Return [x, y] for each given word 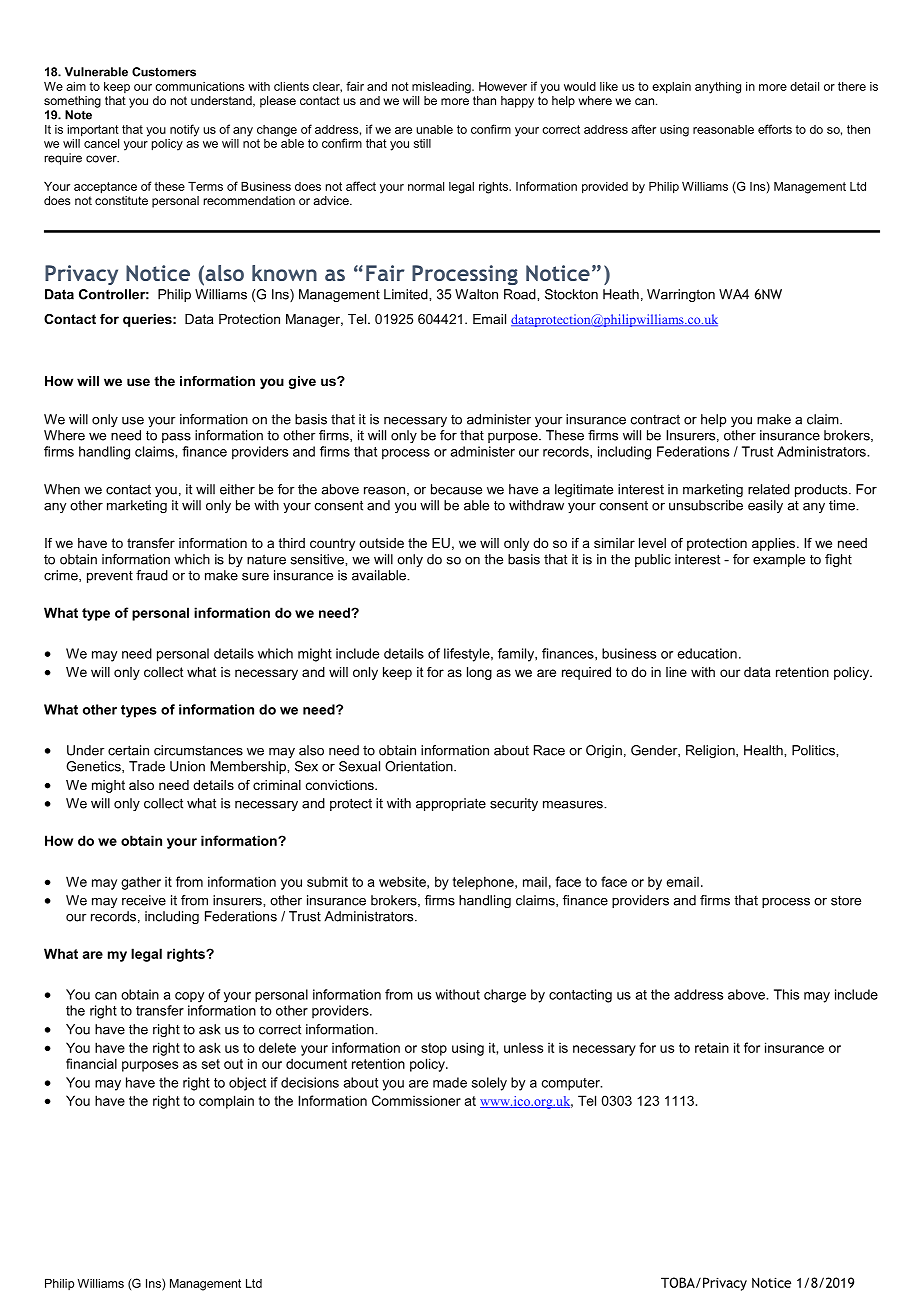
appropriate [451, 804]
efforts [775, 129]
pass [176, 438]
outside [381, 543]
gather [141, 883]
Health [764, 750]
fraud [152, 575]
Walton [476, 294]
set [211, 1064]
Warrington [681, 295]
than [484, 100]
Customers [164, 72]
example [779, 560]
